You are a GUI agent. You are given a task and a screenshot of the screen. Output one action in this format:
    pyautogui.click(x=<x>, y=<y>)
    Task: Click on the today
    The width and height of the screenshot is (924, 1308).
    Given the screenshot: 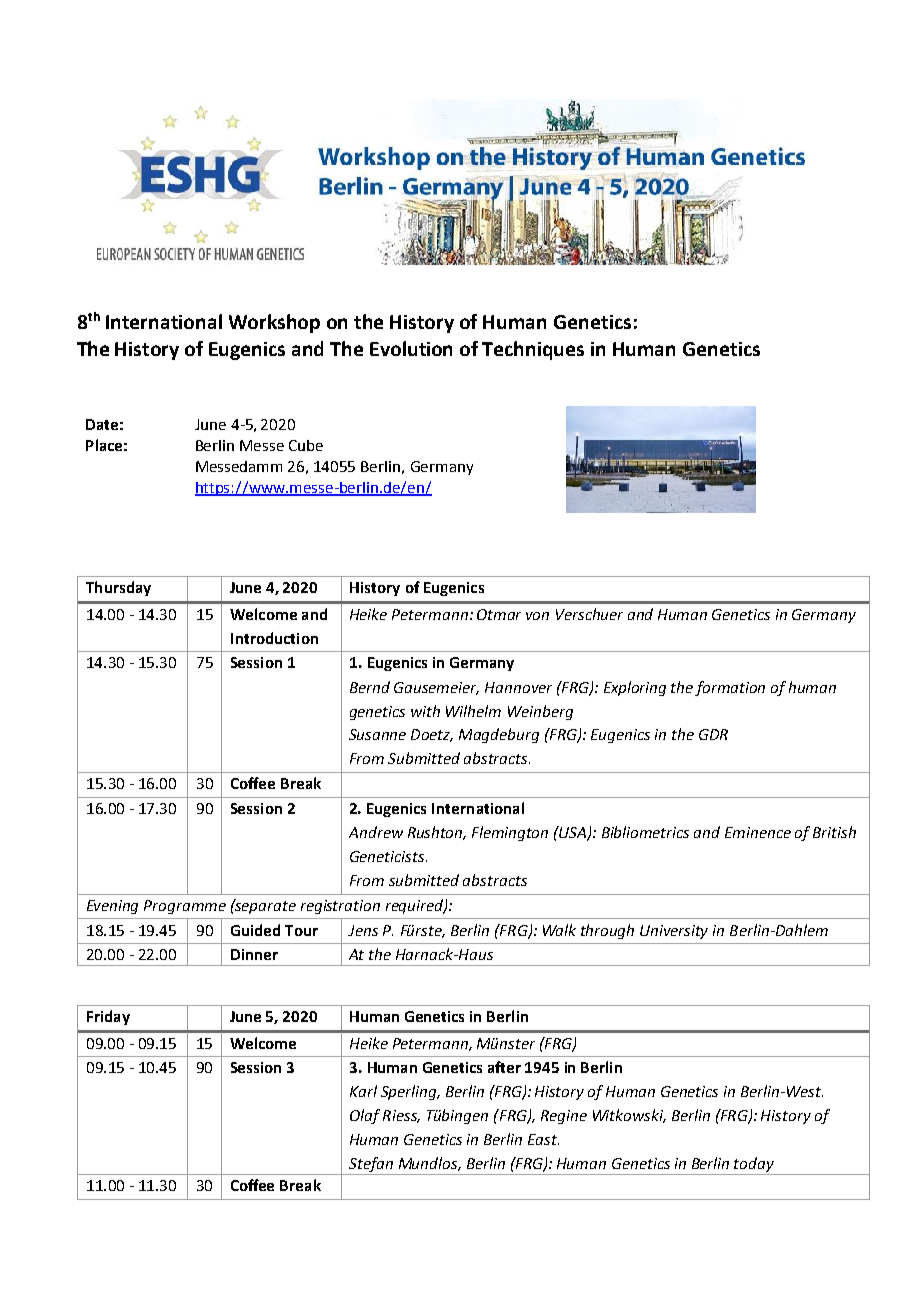 What is the action you would take?
    pyautogui.click(x=755, y=1166)
